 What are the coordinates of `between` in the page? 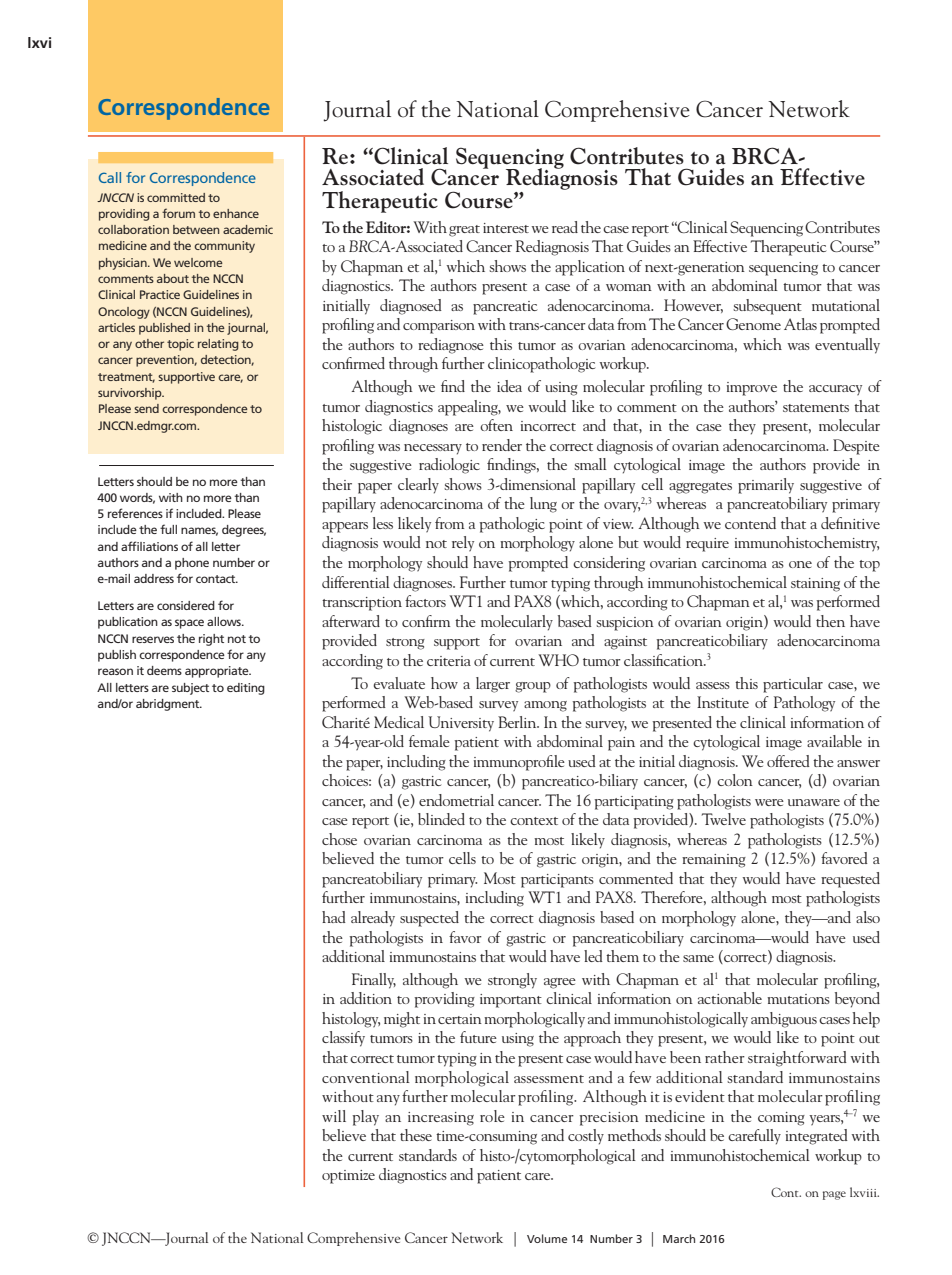 It's located at (196, 229).
